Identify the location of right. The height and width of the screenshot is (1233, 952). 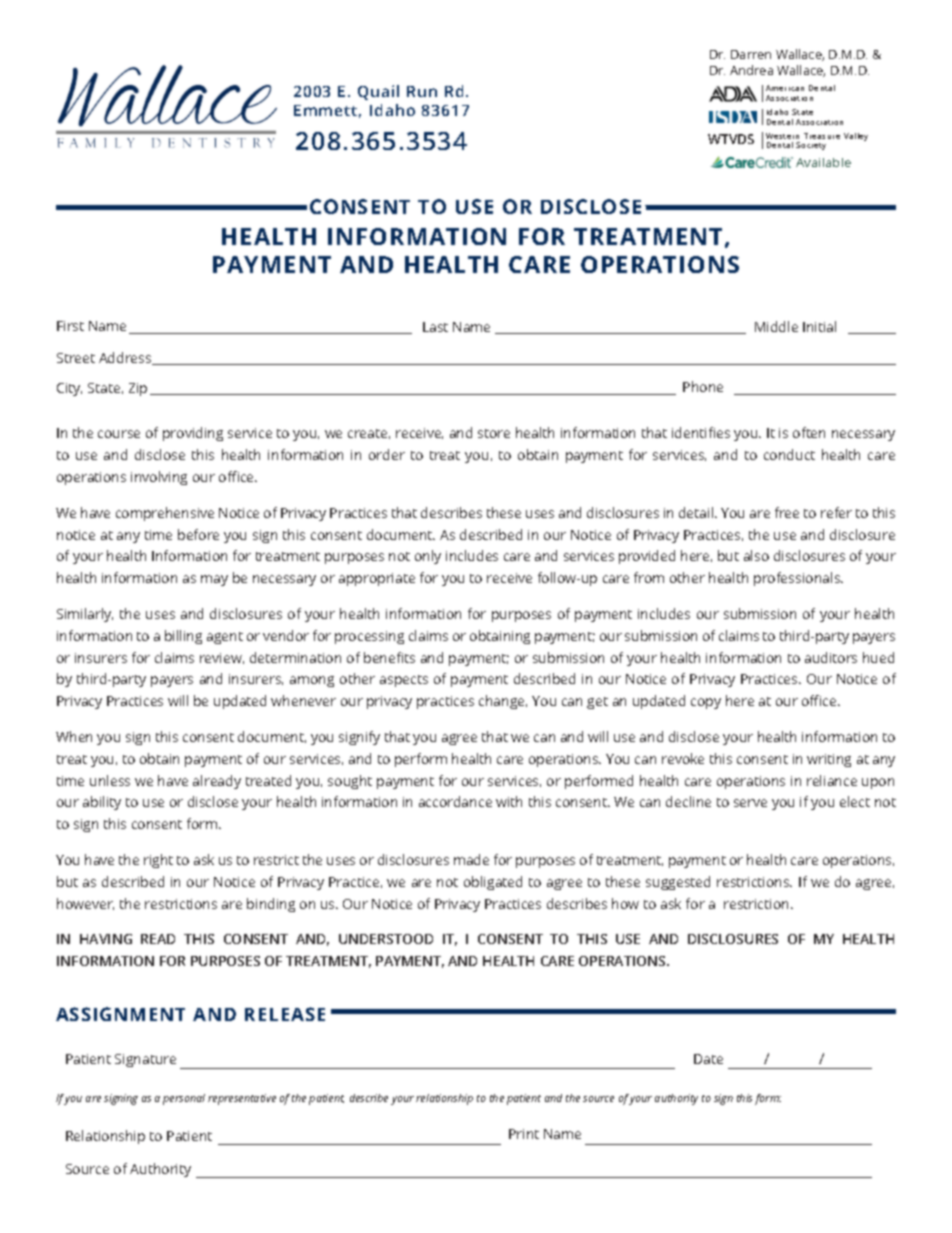
(158, 861).
